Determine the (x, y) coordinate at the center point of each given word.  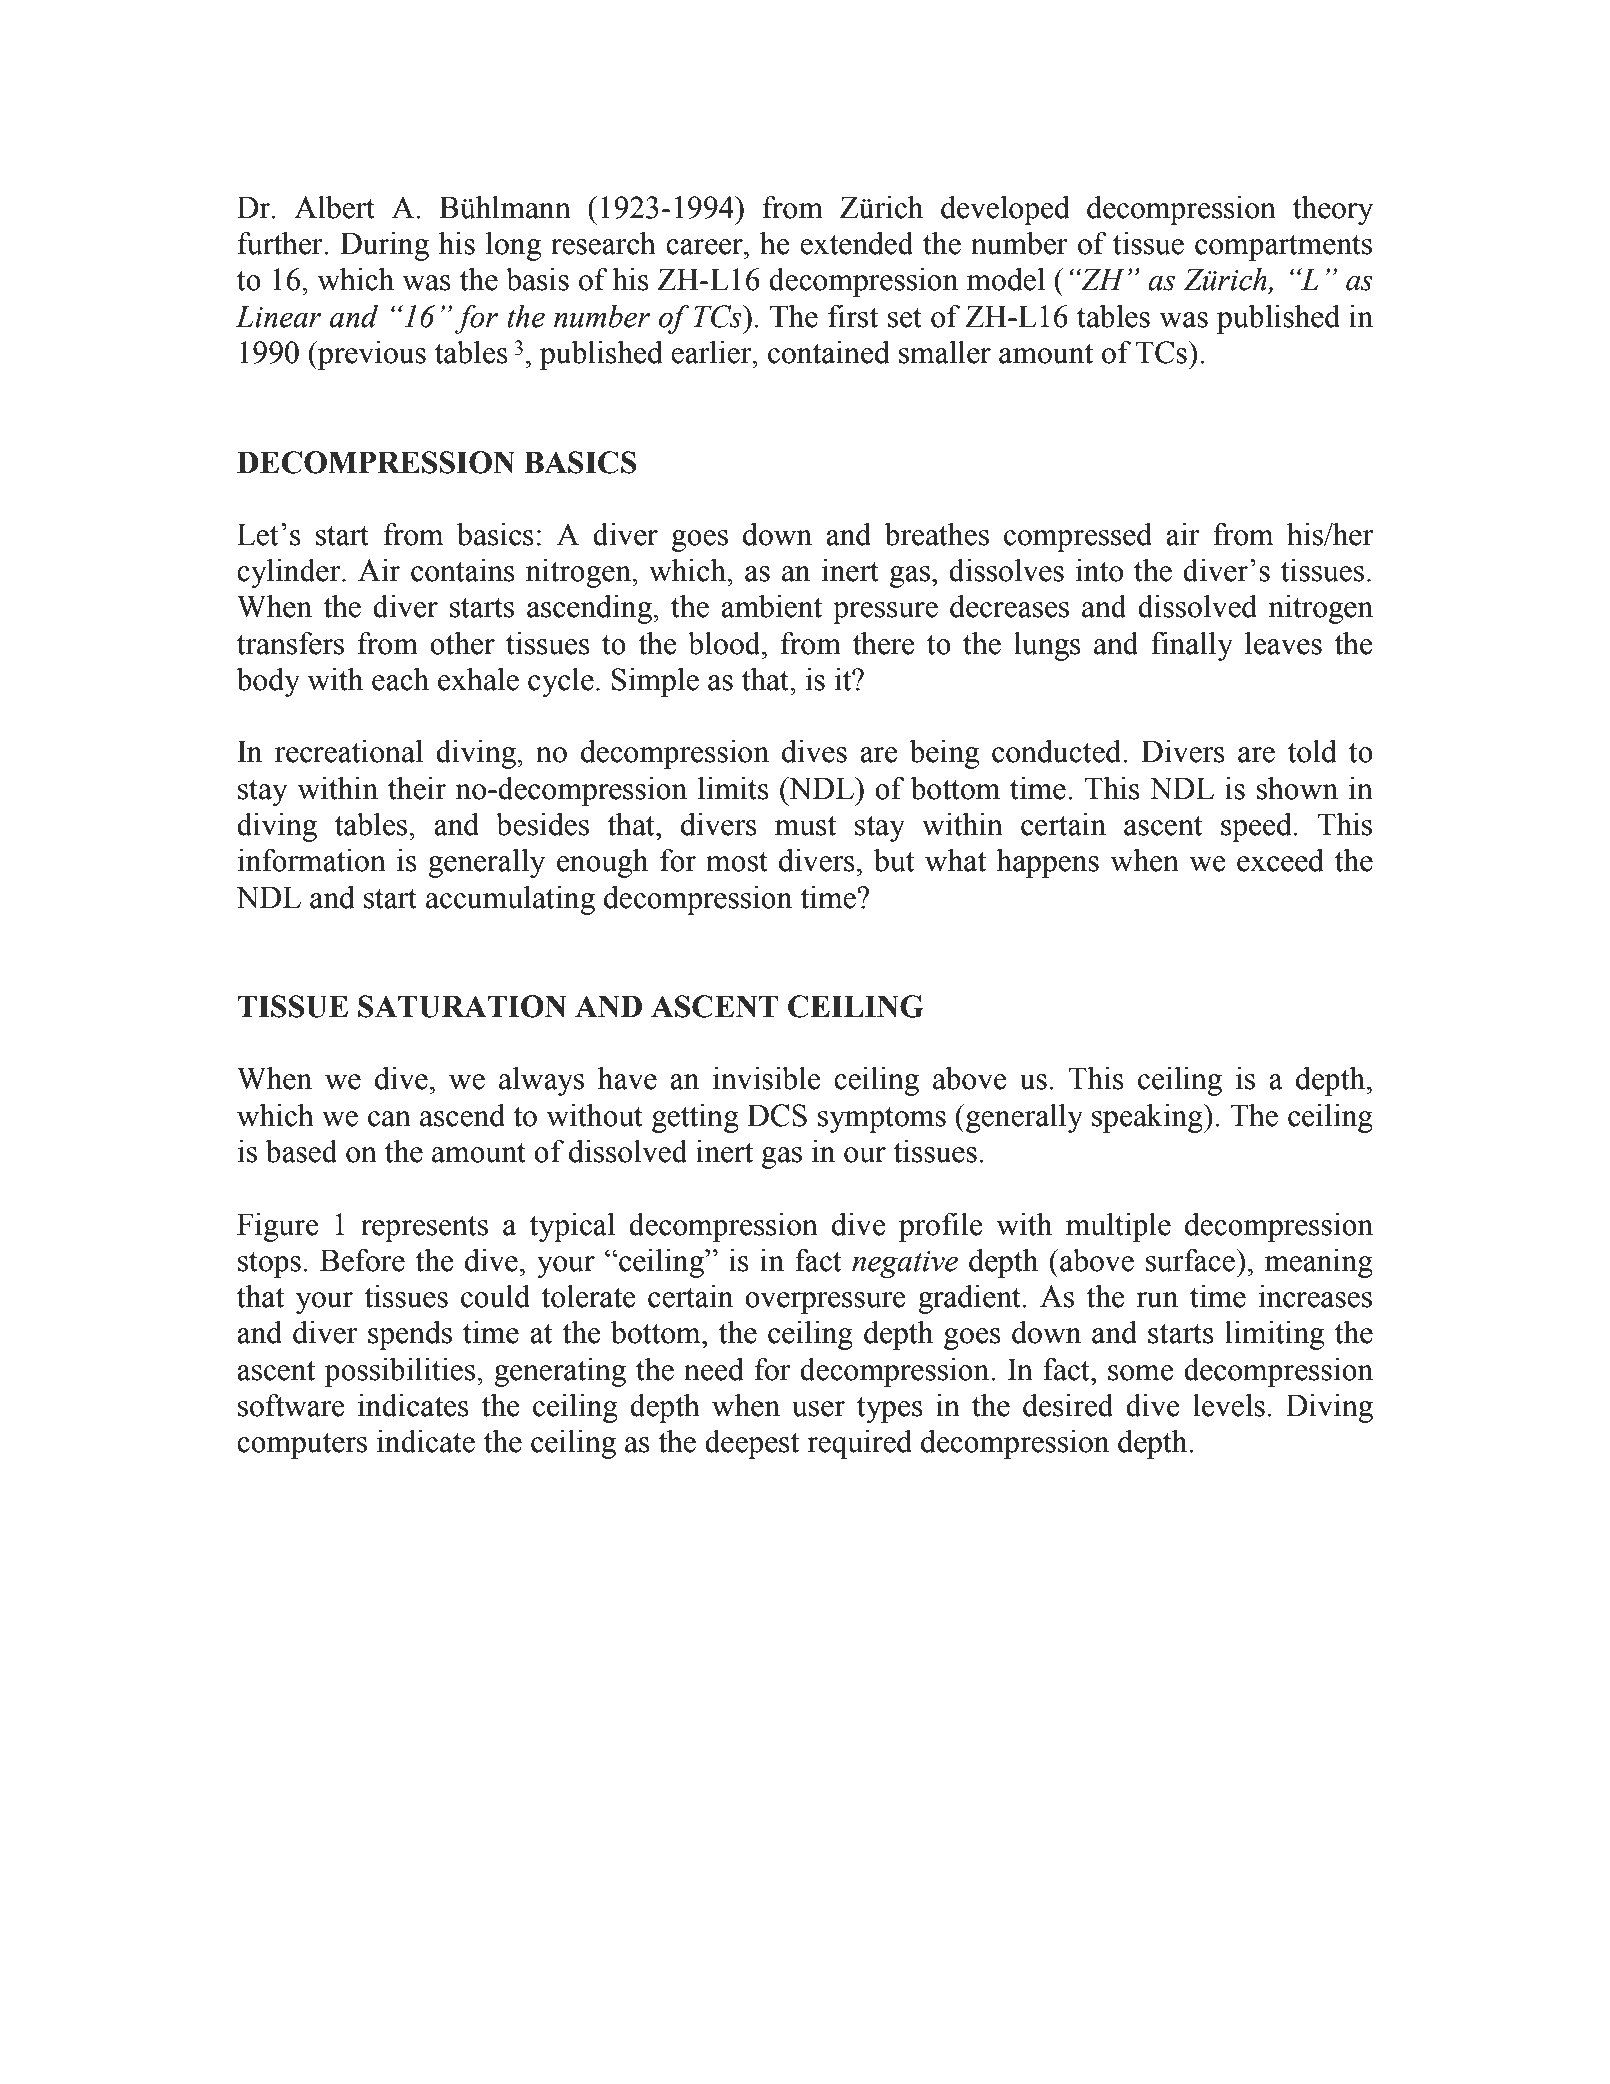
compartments (1283, 248)
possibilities (399, 1372)
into (1099, 570)
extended (857, 243)
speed (1256, 827)
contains (463, 570)
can (389, 1119)
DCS (777, 1115)
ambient (771, 606)
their (417, 788)
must (805, 826)
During (384, 246)
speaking (1148, 1118)
